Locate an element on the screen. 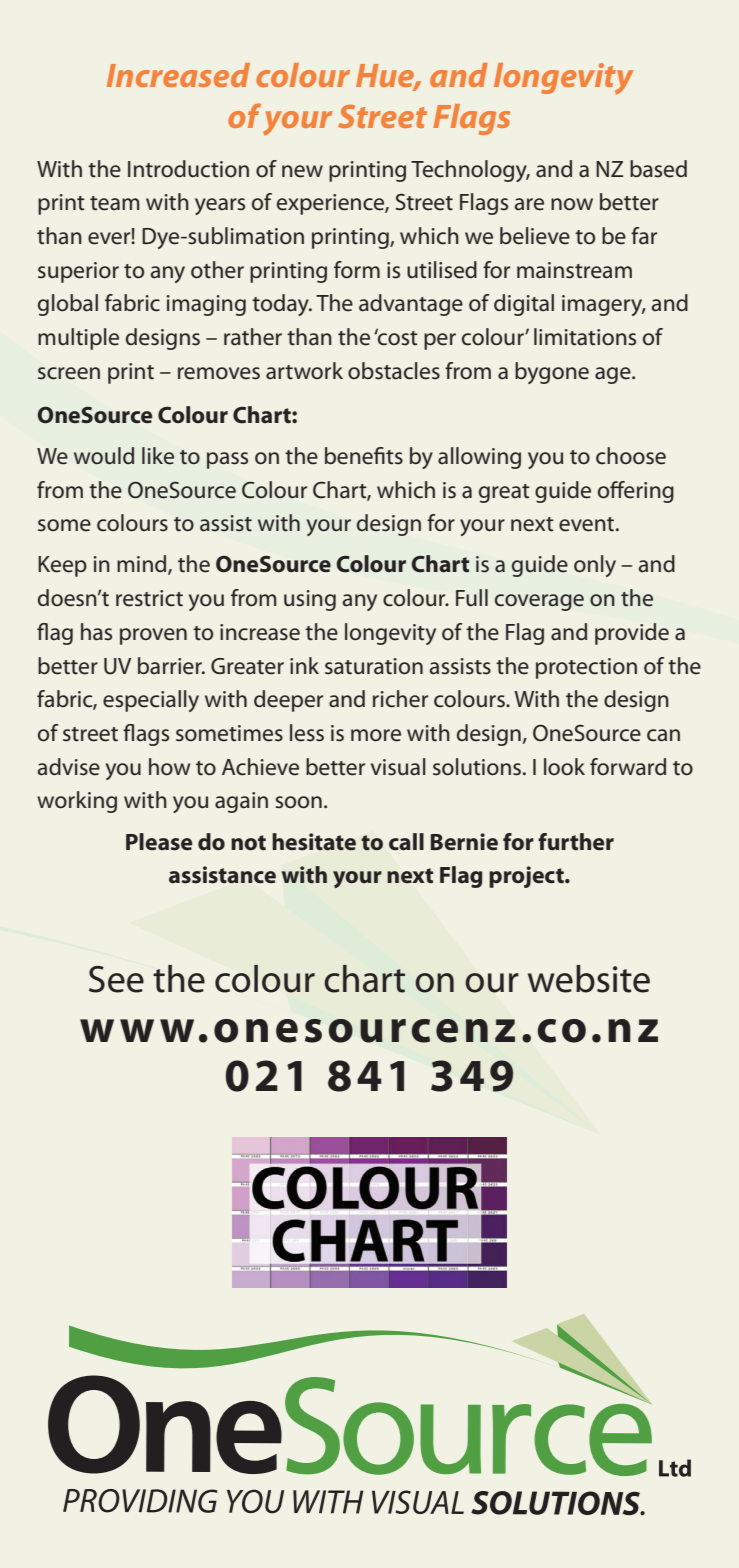 This screenshot has height=1568, width=739. using is located at coordinates (310, 600).
